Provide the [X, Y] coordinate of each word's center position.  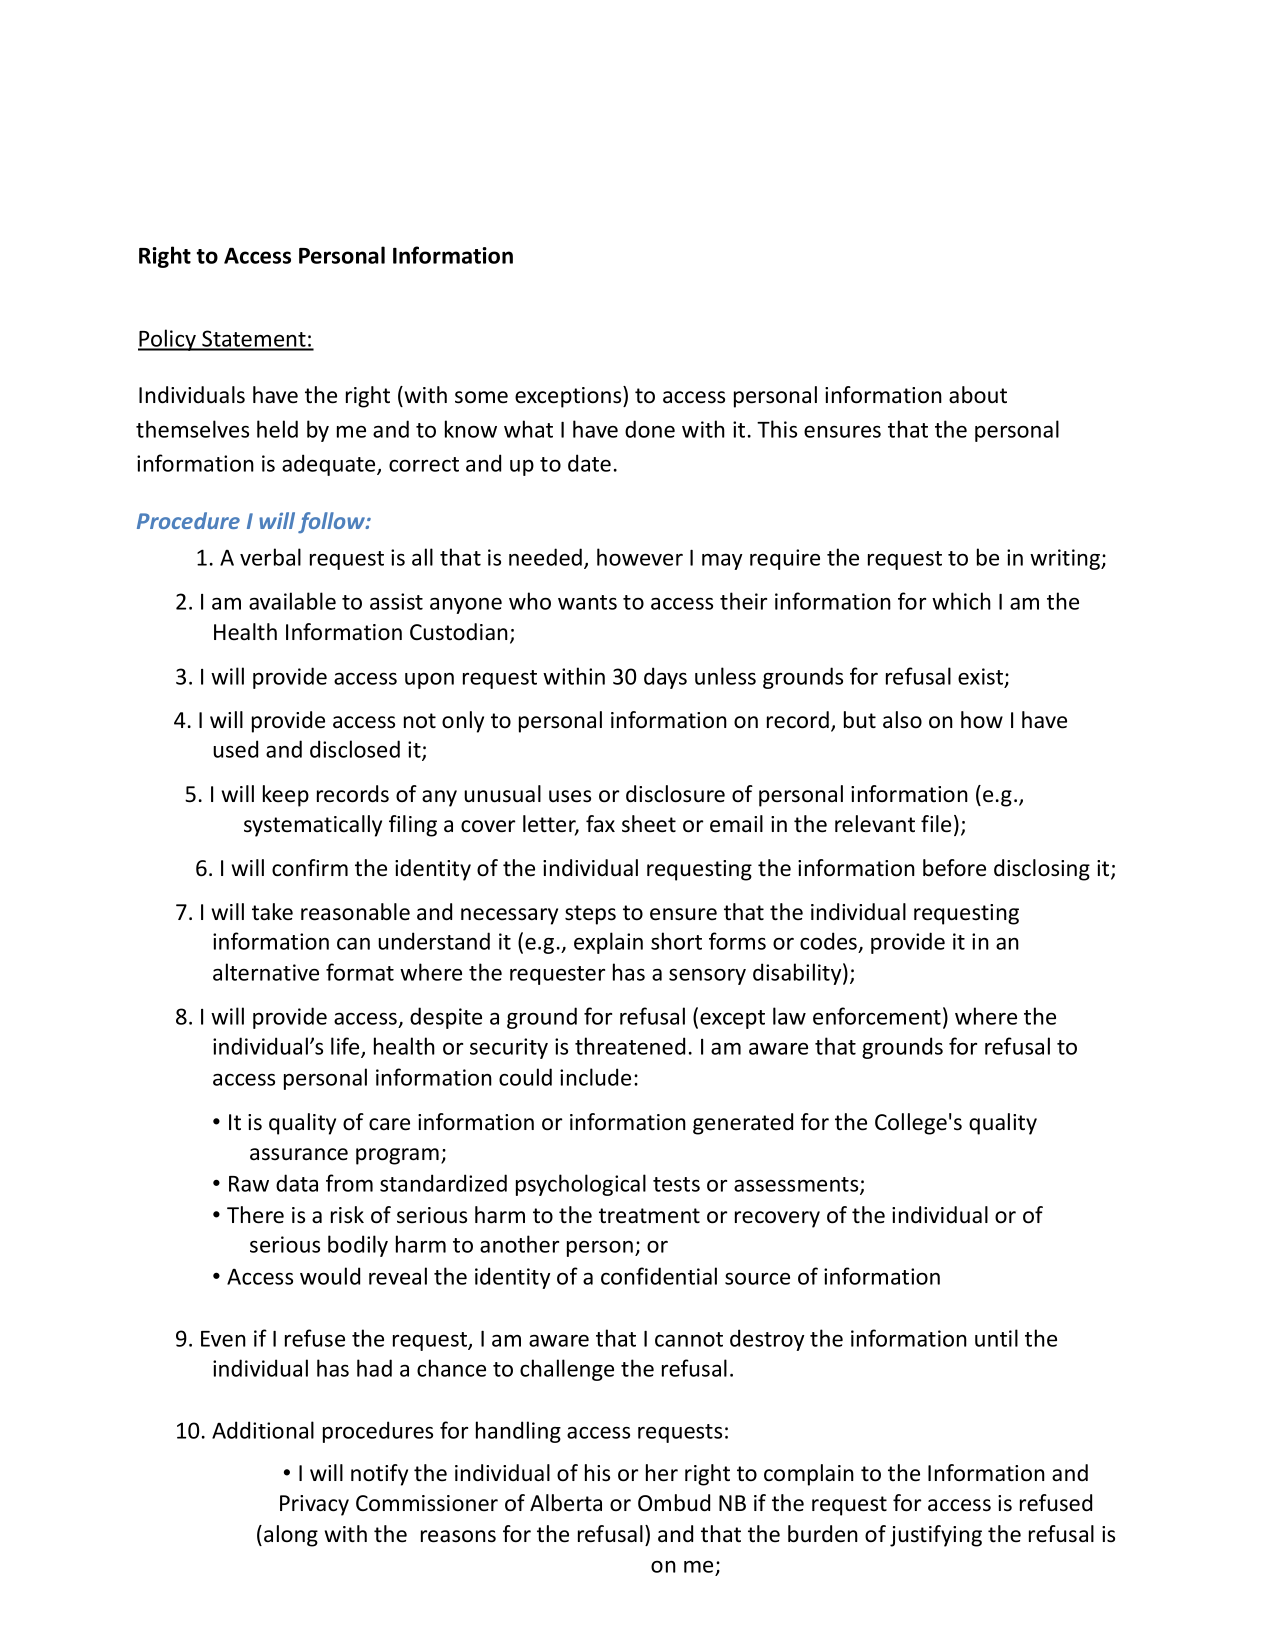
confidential [659, 1276]
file [936, 824]
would [330, 1276]
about [978, 395]
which [961, 601]
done [650, 429]
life [346, 1047]
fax [600, 824]
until [996, 1338]
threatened [630, 1046]
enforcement [877, 1016]
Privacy [314, 1505]
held [277, 429]
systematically [313, 826]
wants [587, 602]
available [292, 601]
